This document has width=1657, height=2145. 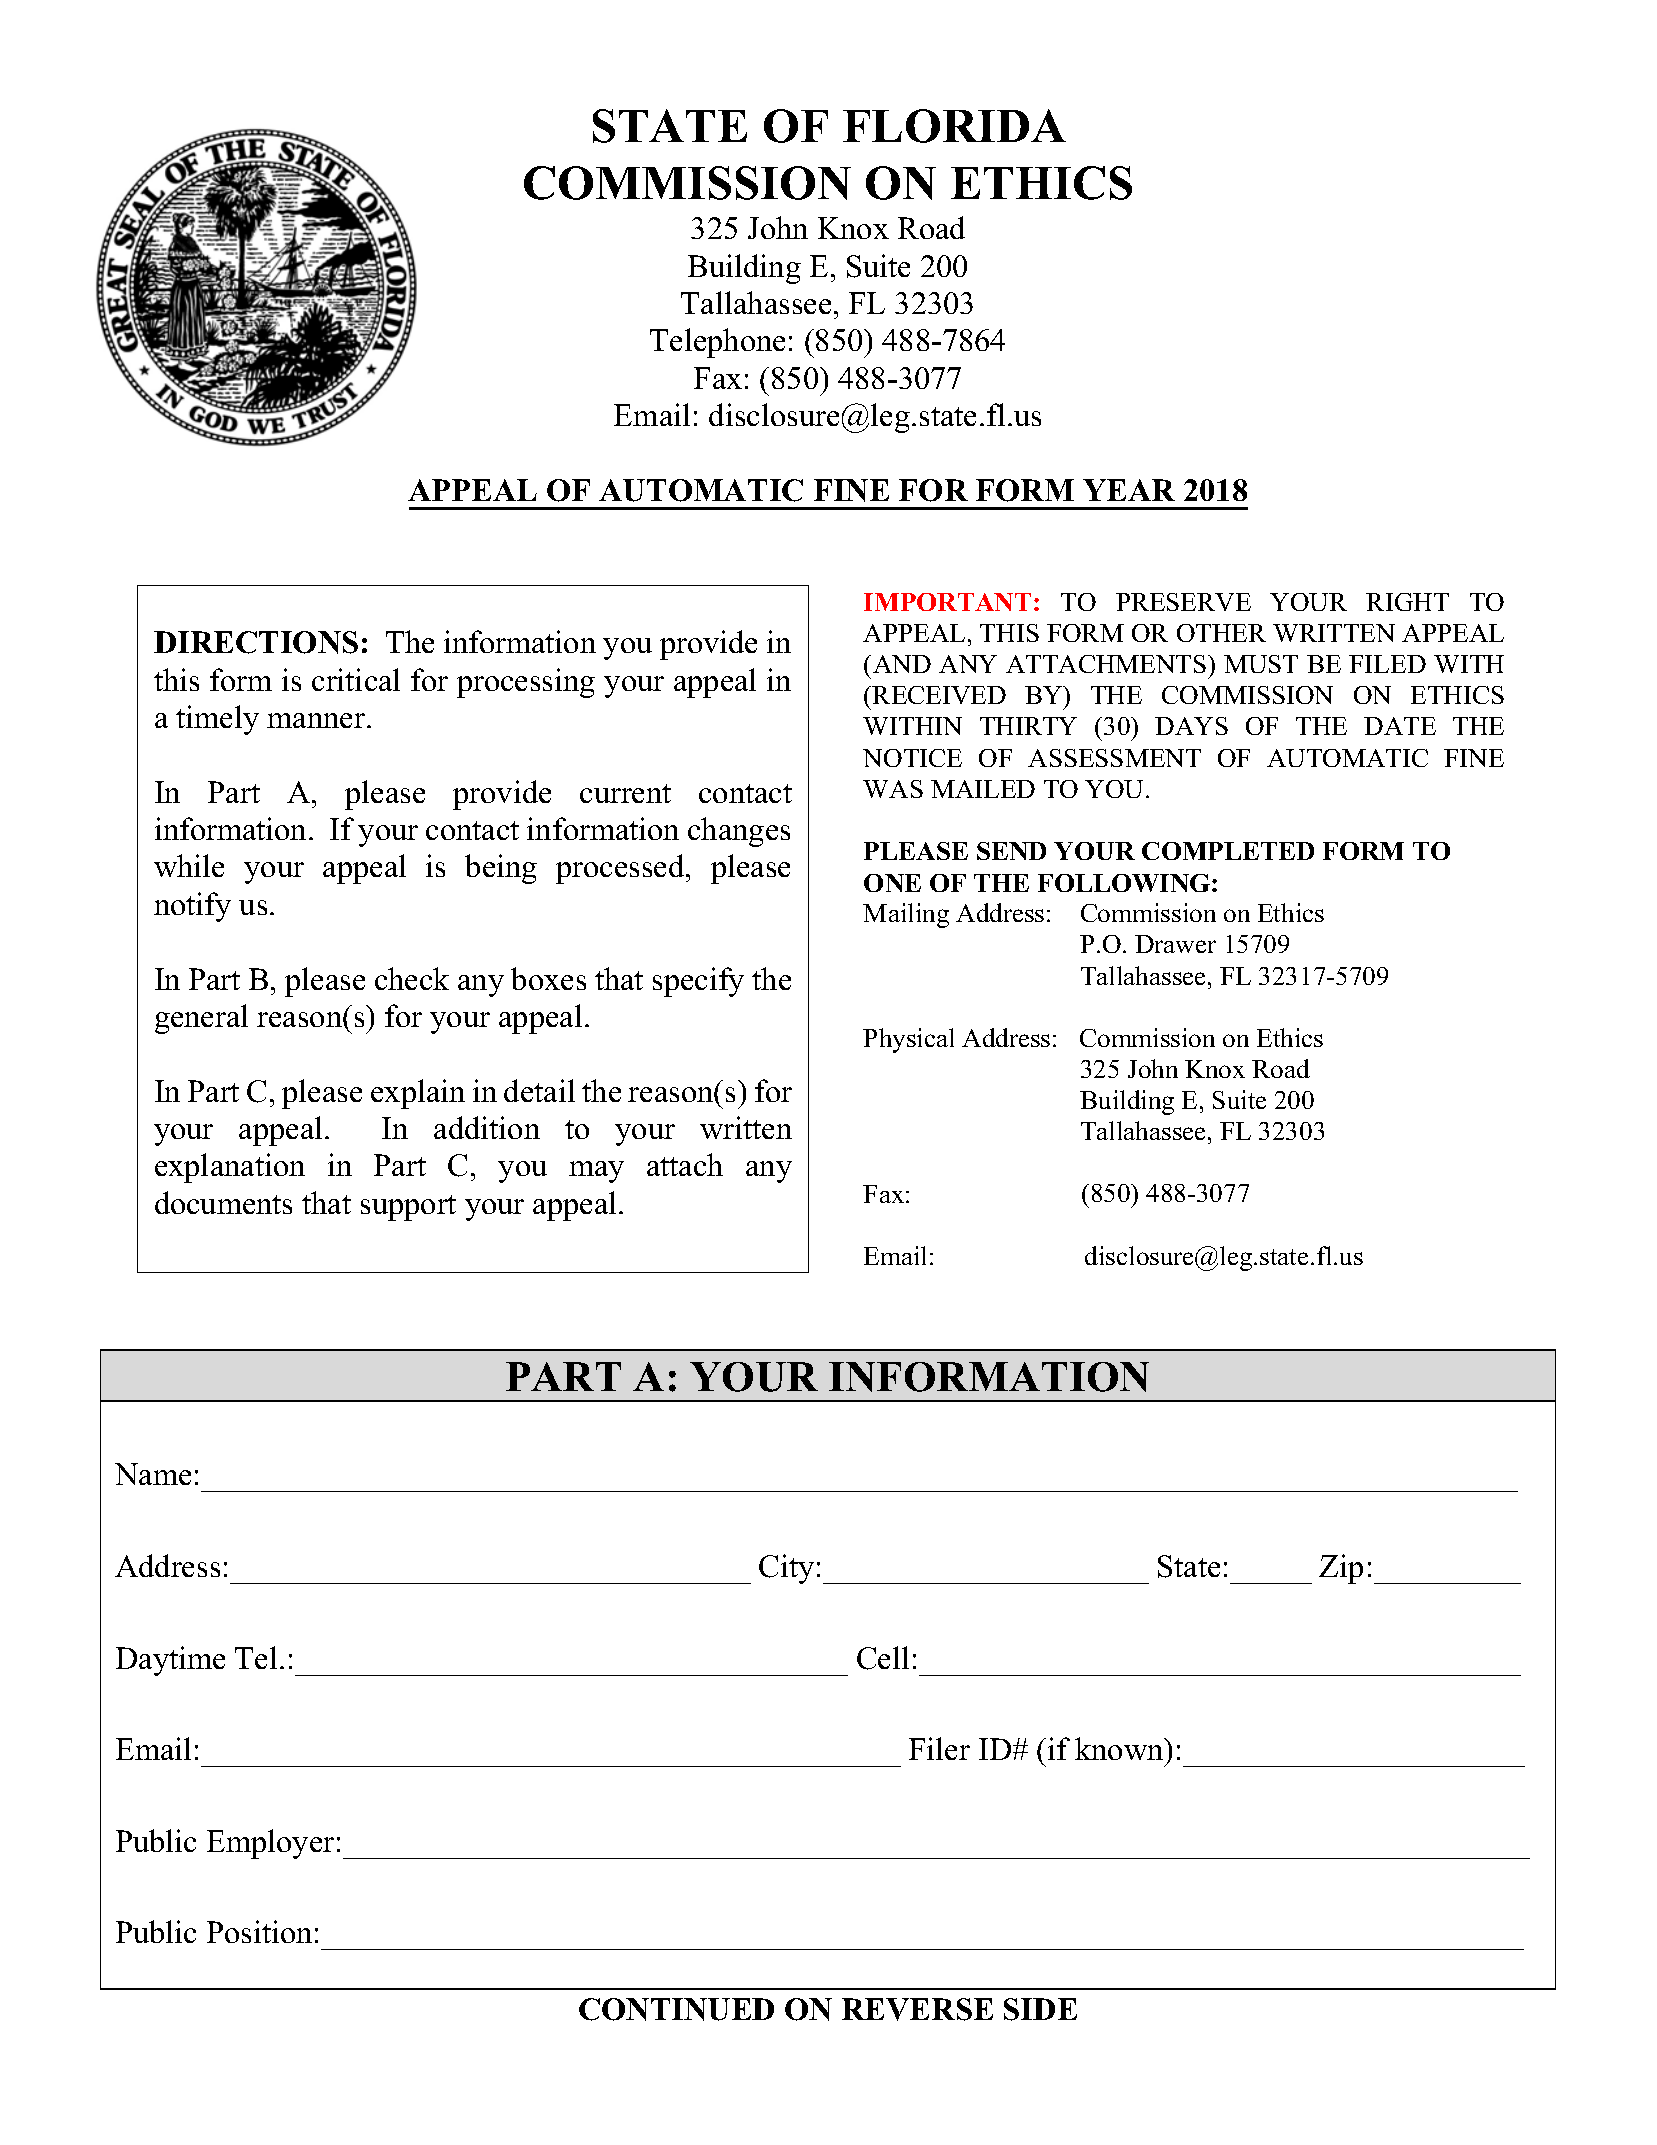 I want to click on CONTINUED, so click(x=676, y=2009).
